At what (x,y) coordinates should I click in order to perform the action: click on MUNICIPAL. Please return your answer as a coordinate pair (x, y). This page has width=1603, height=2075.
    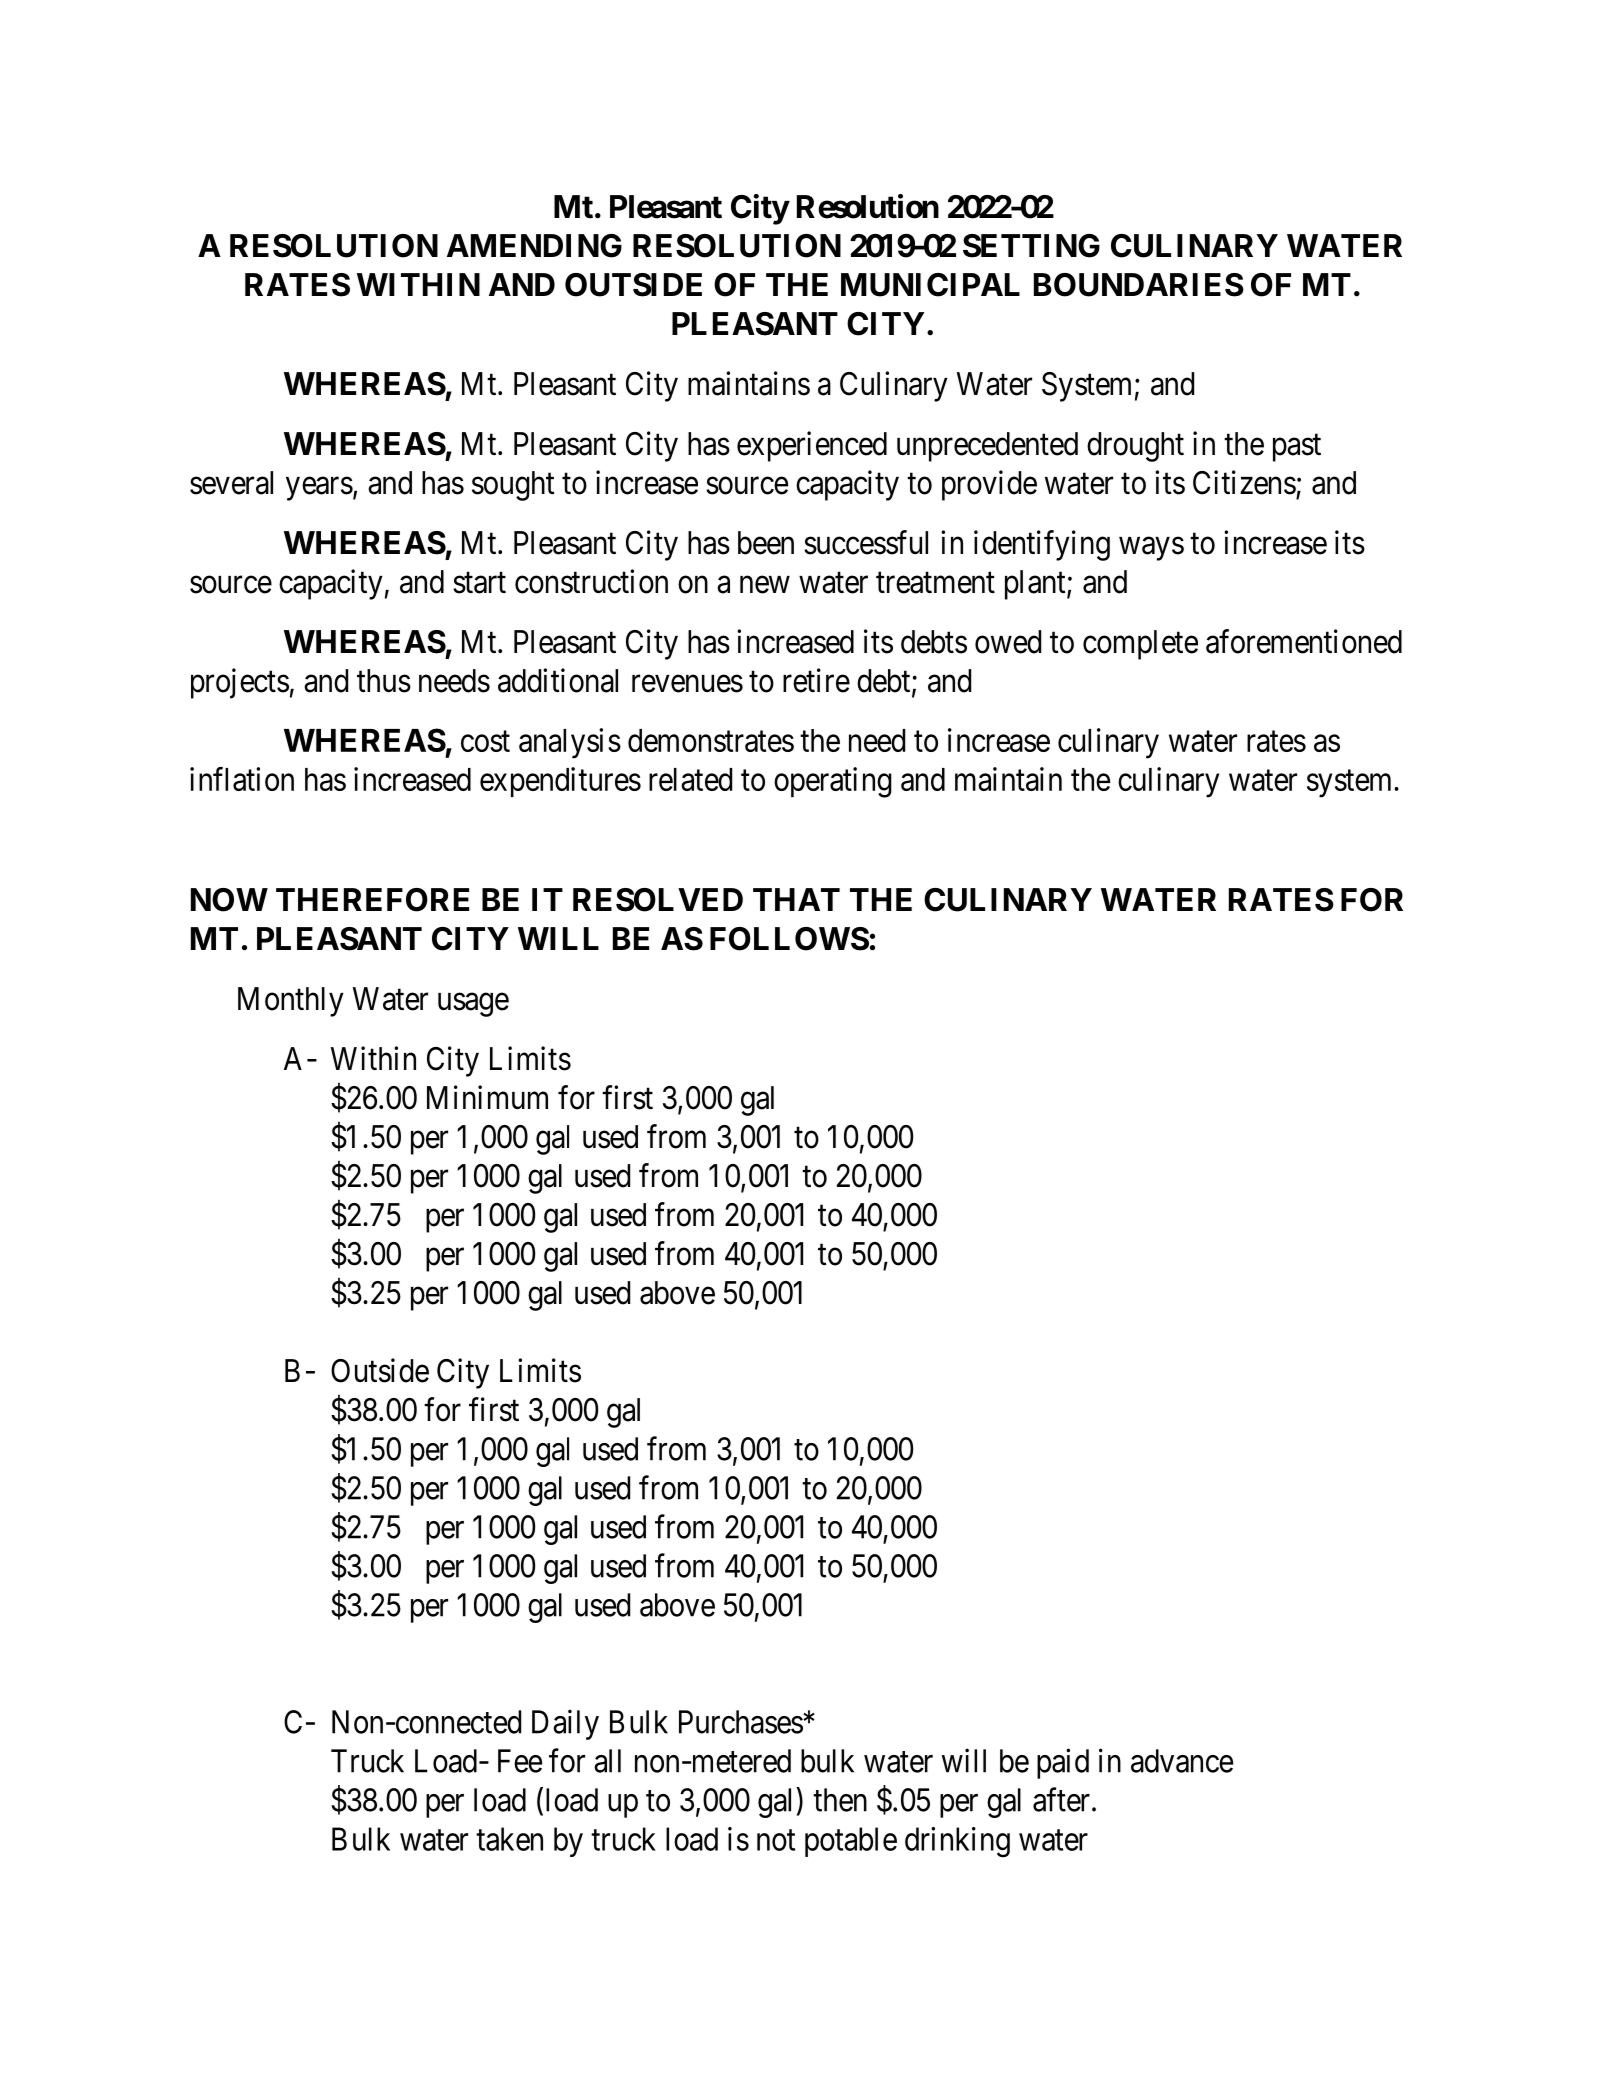
    Looking at the image, I should click on (930, 285).
